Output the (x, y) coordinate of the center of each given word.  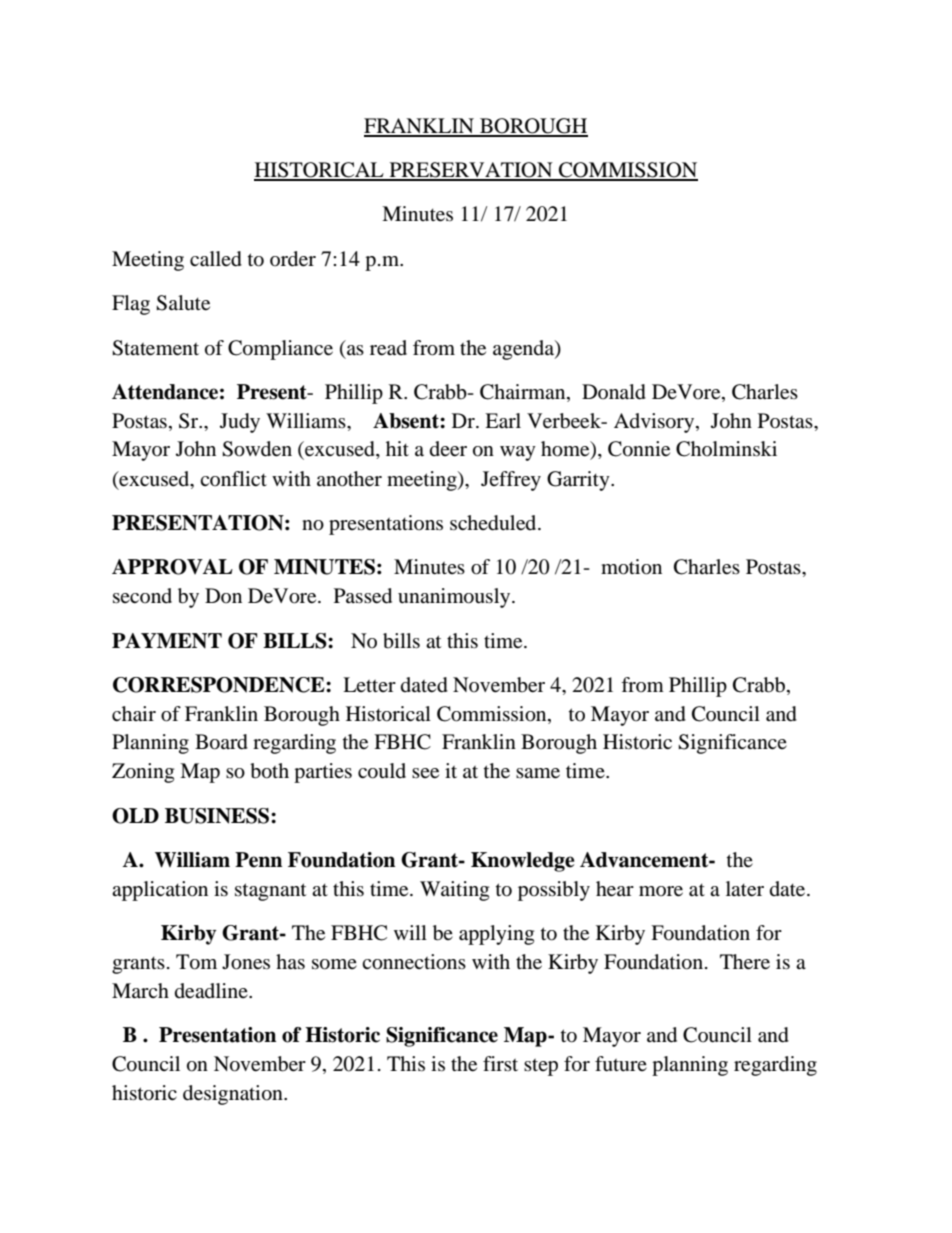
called (216, 259)
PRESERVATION (471, 171)
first (500, 1063)
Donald (614, 392)
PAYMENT (167, 641)
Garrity (579, 481)
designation (234, 1095)
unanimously (455, 598)
